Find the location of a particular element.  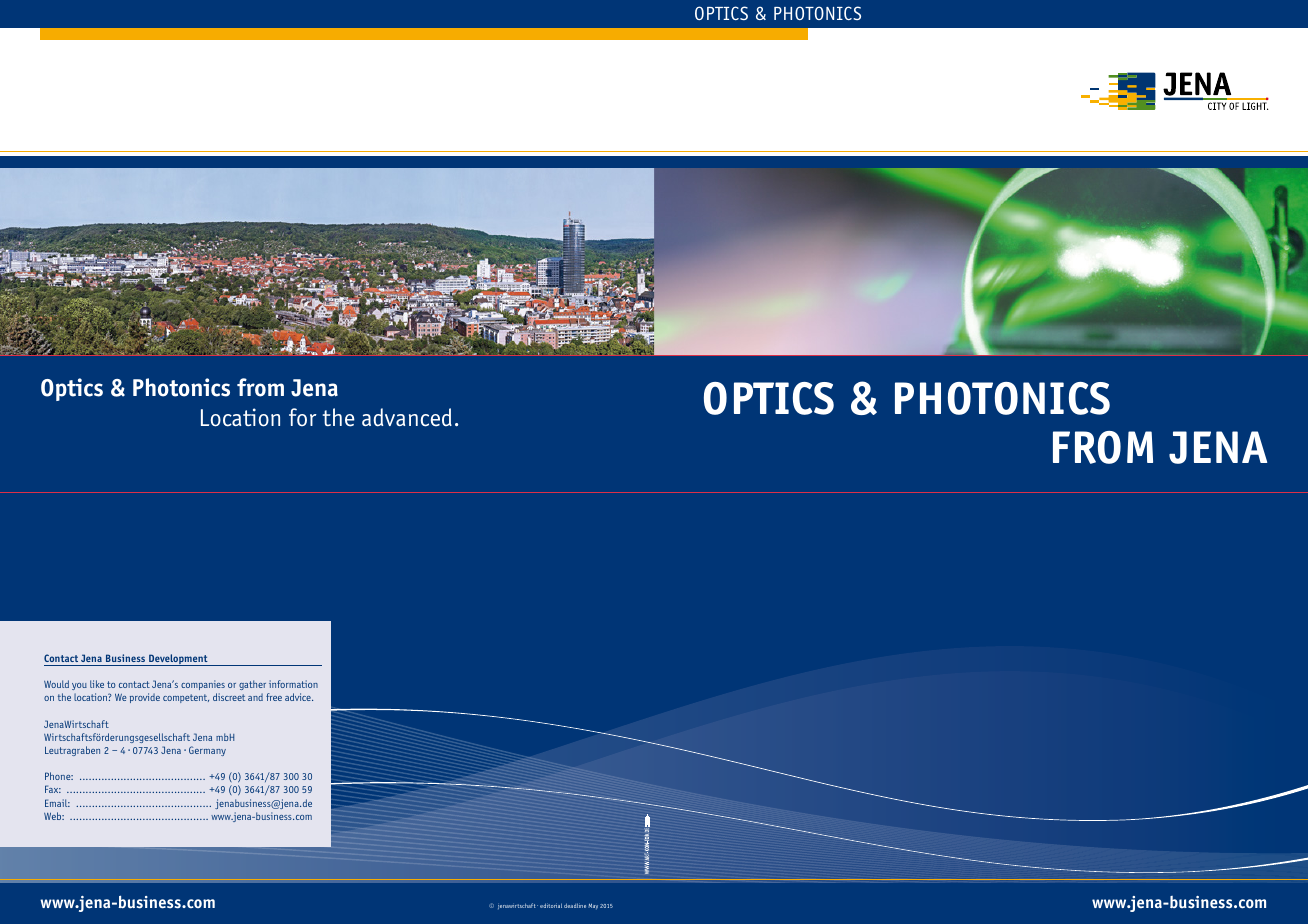

editorial is located at coordinates (551, 905).
